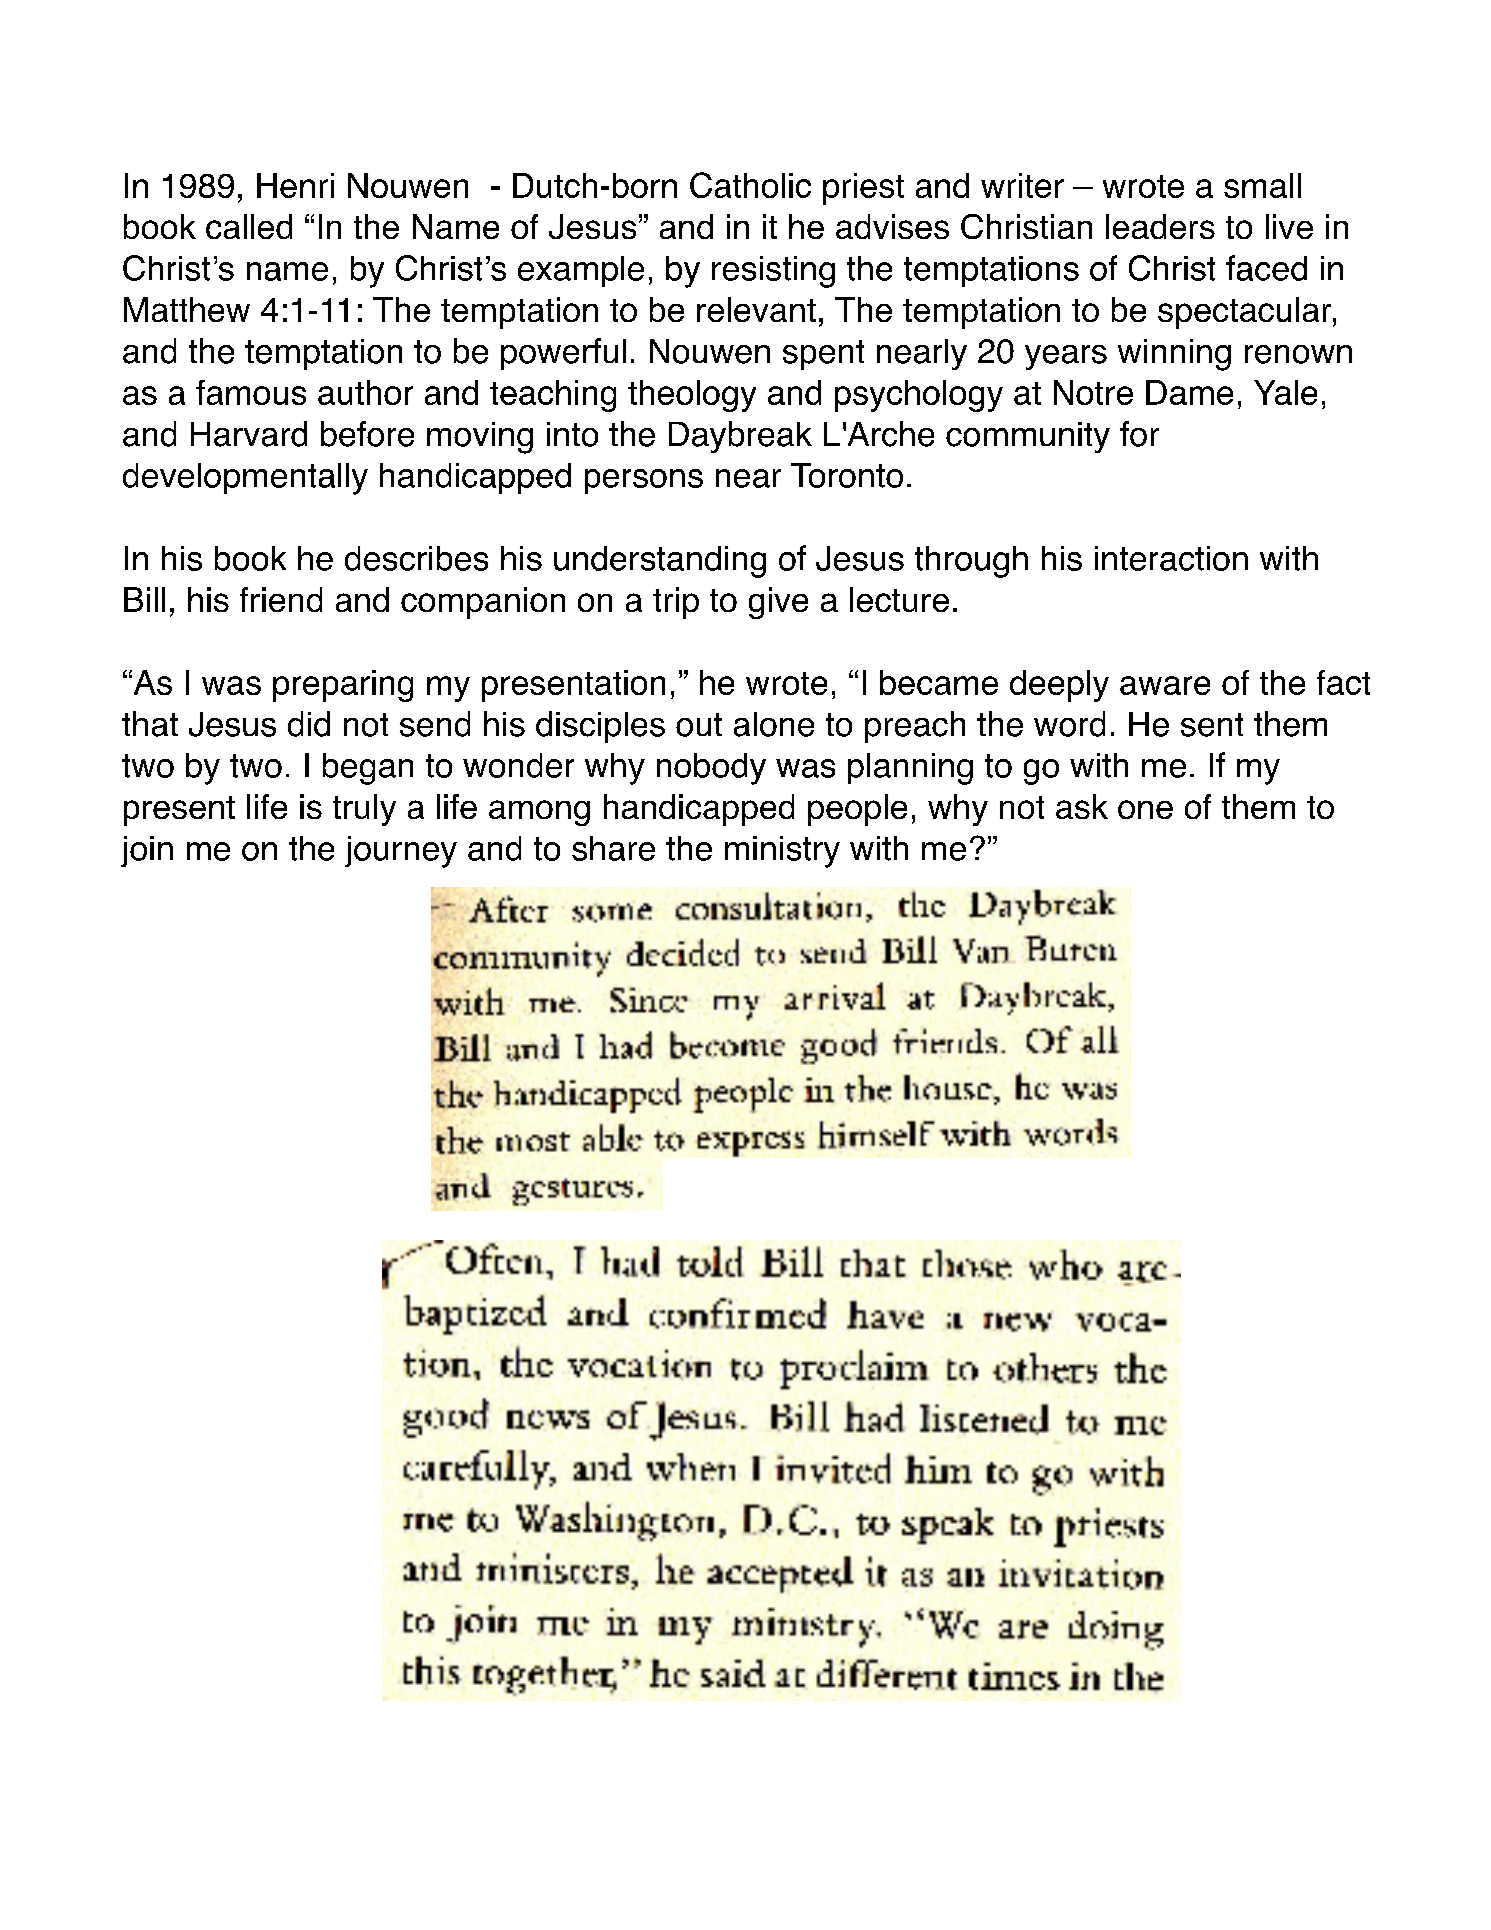  What do you see at coordinates (644, 481) in the page?
I see `persons` at bounding box center [644, 481].
